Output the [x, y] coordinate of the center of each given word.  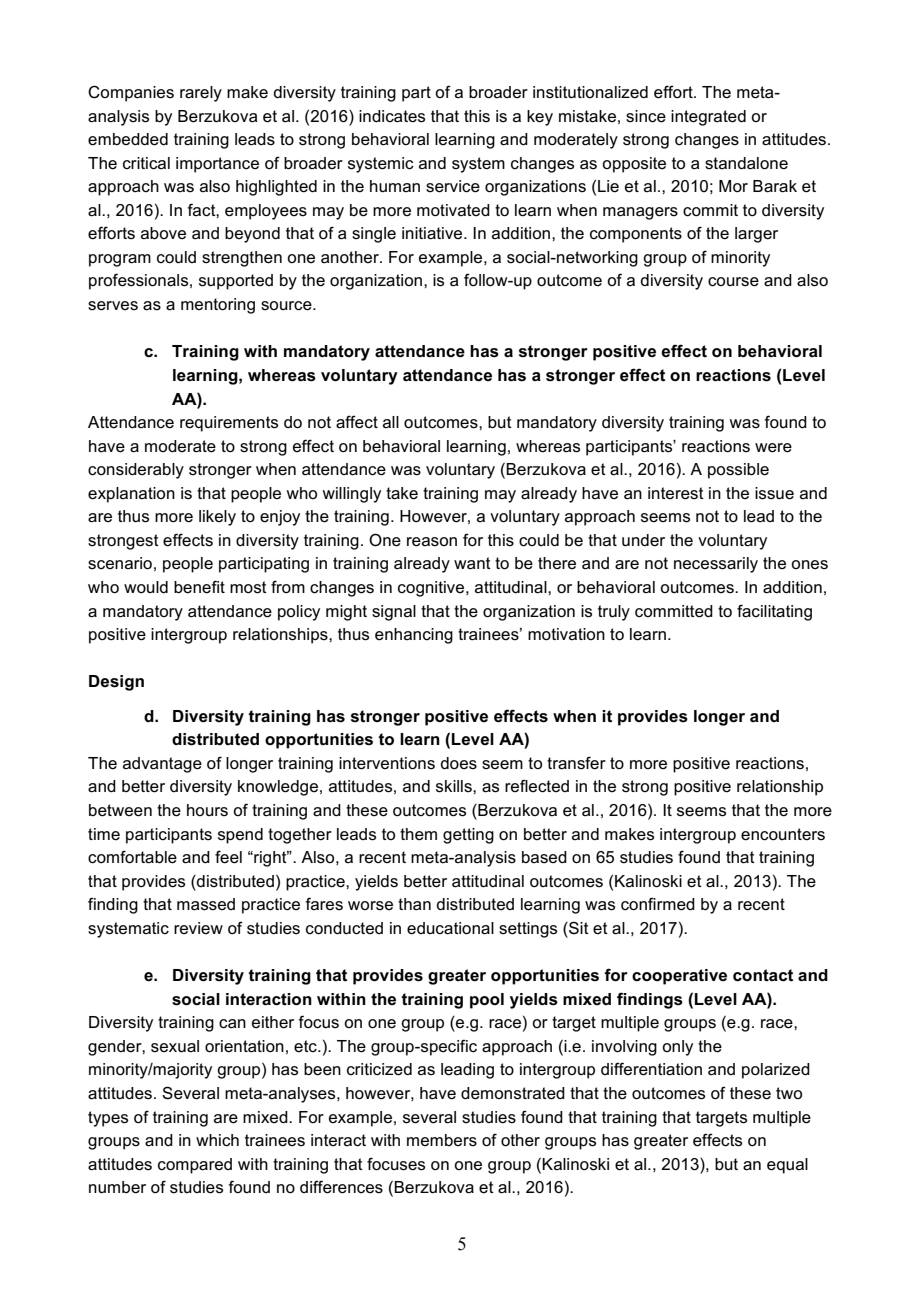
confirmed [658, 904]
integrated [708, 118]
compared [195, 1166]
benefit [199, 587]
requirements [229, 424]
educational [450, 928]
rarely [201, 94]
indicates [392, 116]
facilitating [774, 612]
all [391, 422]
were [773, 448]
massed [206, 904]
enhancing [414, 636]
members [442, 1140]
